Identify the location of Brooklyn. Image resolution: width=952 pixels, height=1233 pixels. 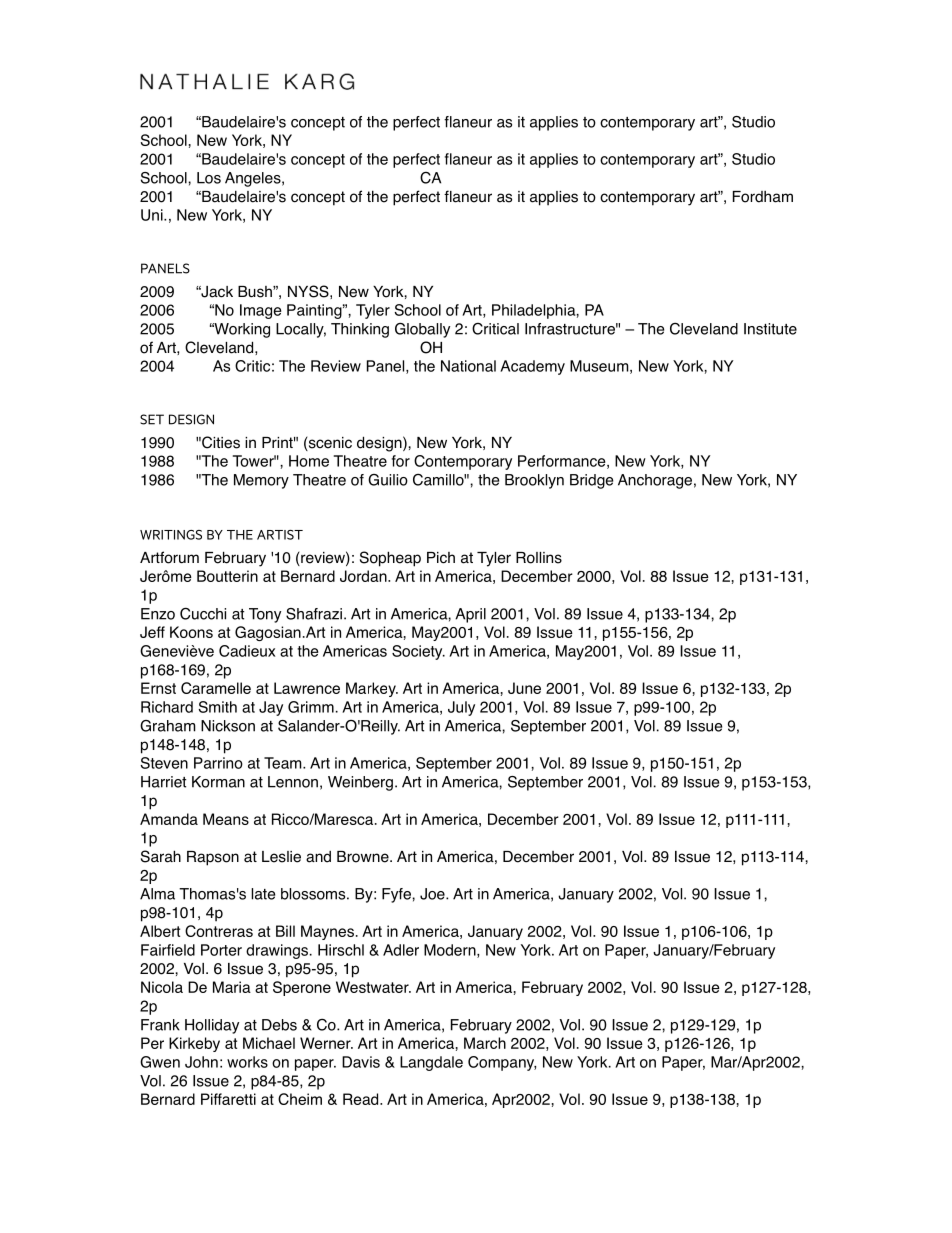
(534, 481).
